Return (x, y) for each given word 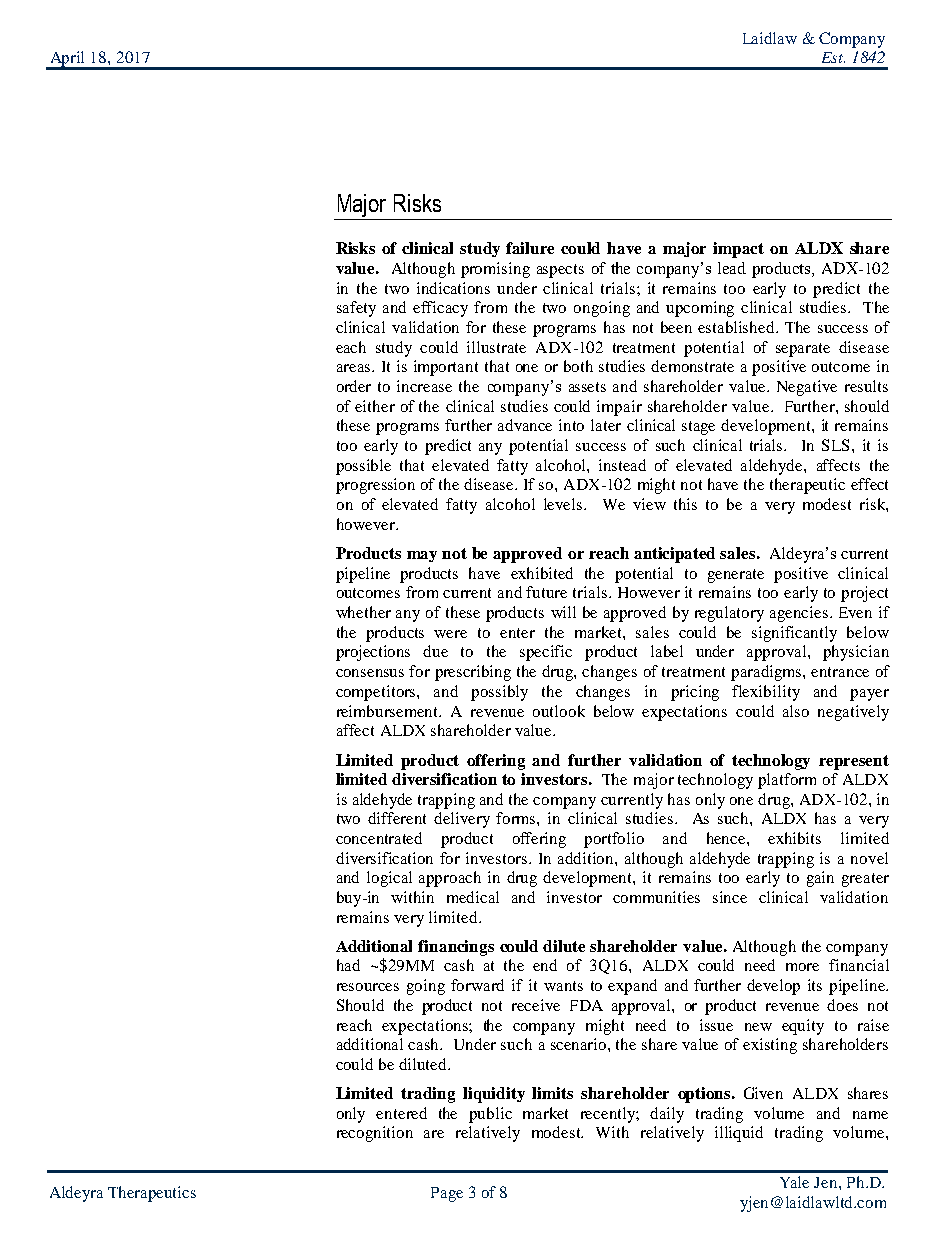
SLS (837, 445)
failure (530, 248)
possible (363, 467)
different (397, 818)
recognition (375, 1134)
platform (787, 781)
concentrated (379, 838)
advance (525, 425)
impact (738, 250)
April (68, 60)
